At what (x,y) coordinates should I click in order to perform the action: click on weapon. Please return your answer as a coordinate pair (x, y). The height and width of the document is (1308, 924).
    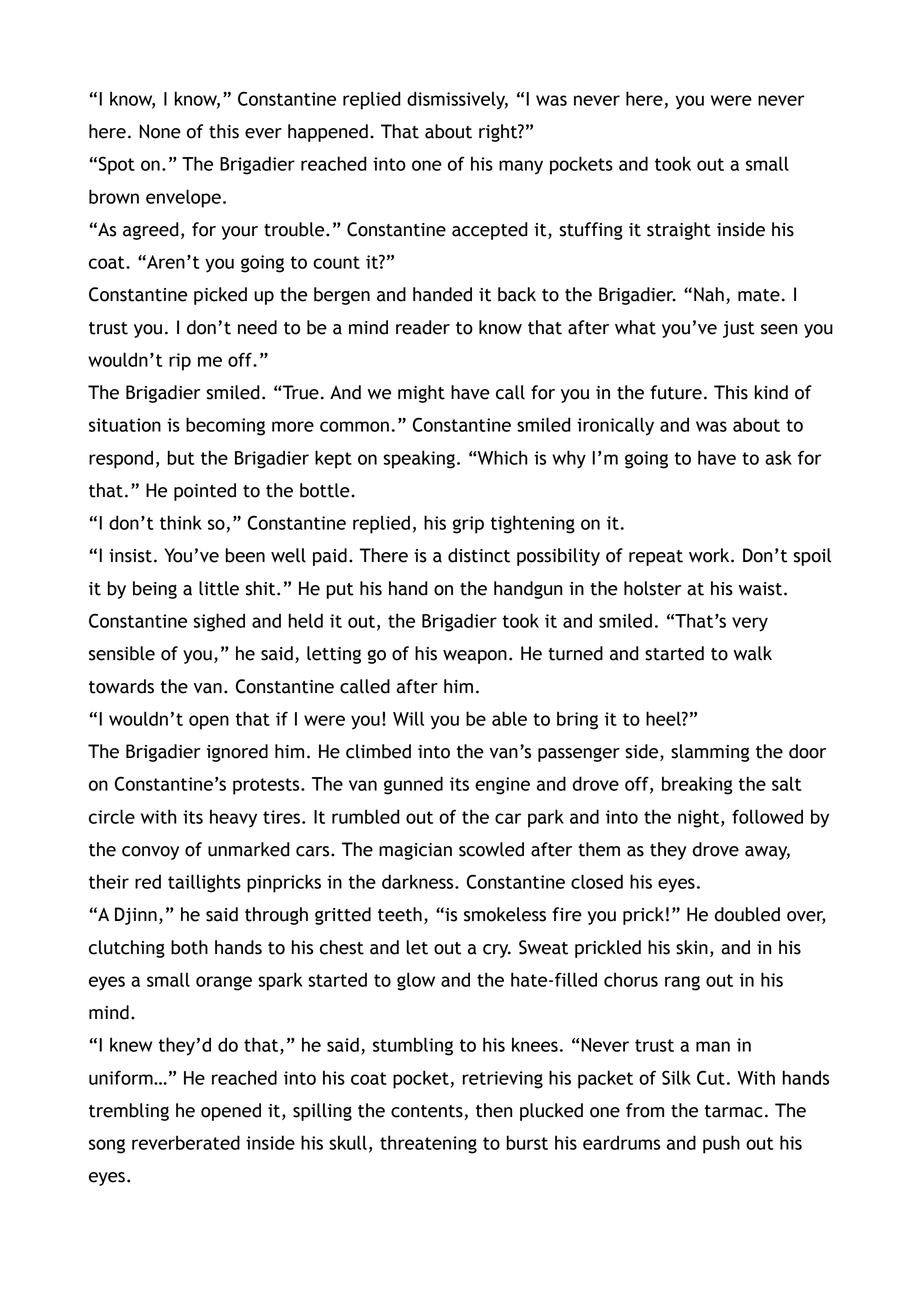
    Looking at the image, I should click on (475, 657).
